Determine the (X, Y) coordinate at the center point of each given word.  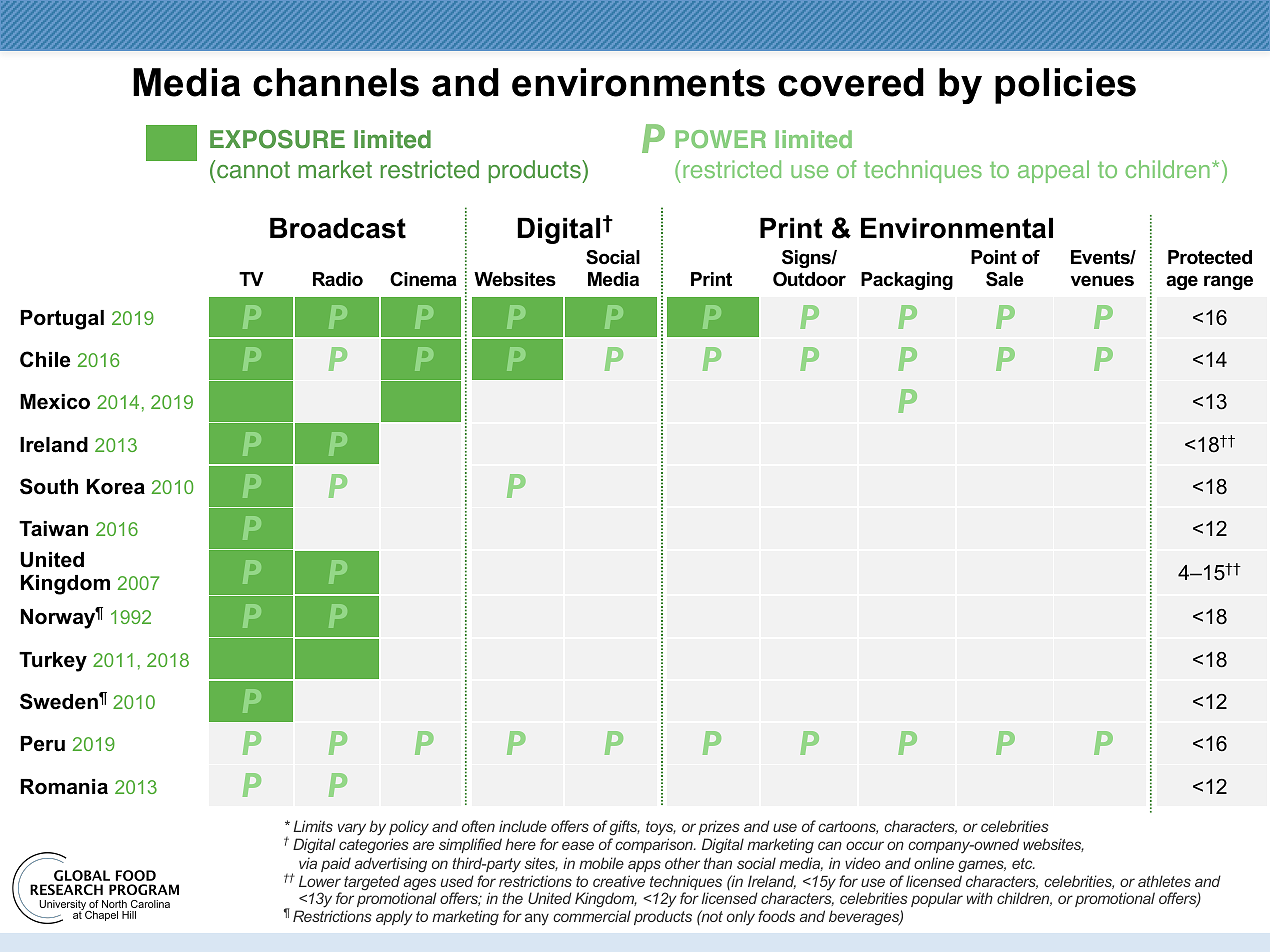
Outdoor (809, 279)
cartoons (848, 827)
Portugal (62, 320)
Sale (1005, 279)
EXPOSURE (277, 139)
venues (1102, 281)
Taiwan (53, 529)
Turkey (53, 662)
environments (638, 82)
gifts (624, 827)
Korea (116, 487)
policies (1065, 86)
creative (619, 881)
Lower (320, 881)
